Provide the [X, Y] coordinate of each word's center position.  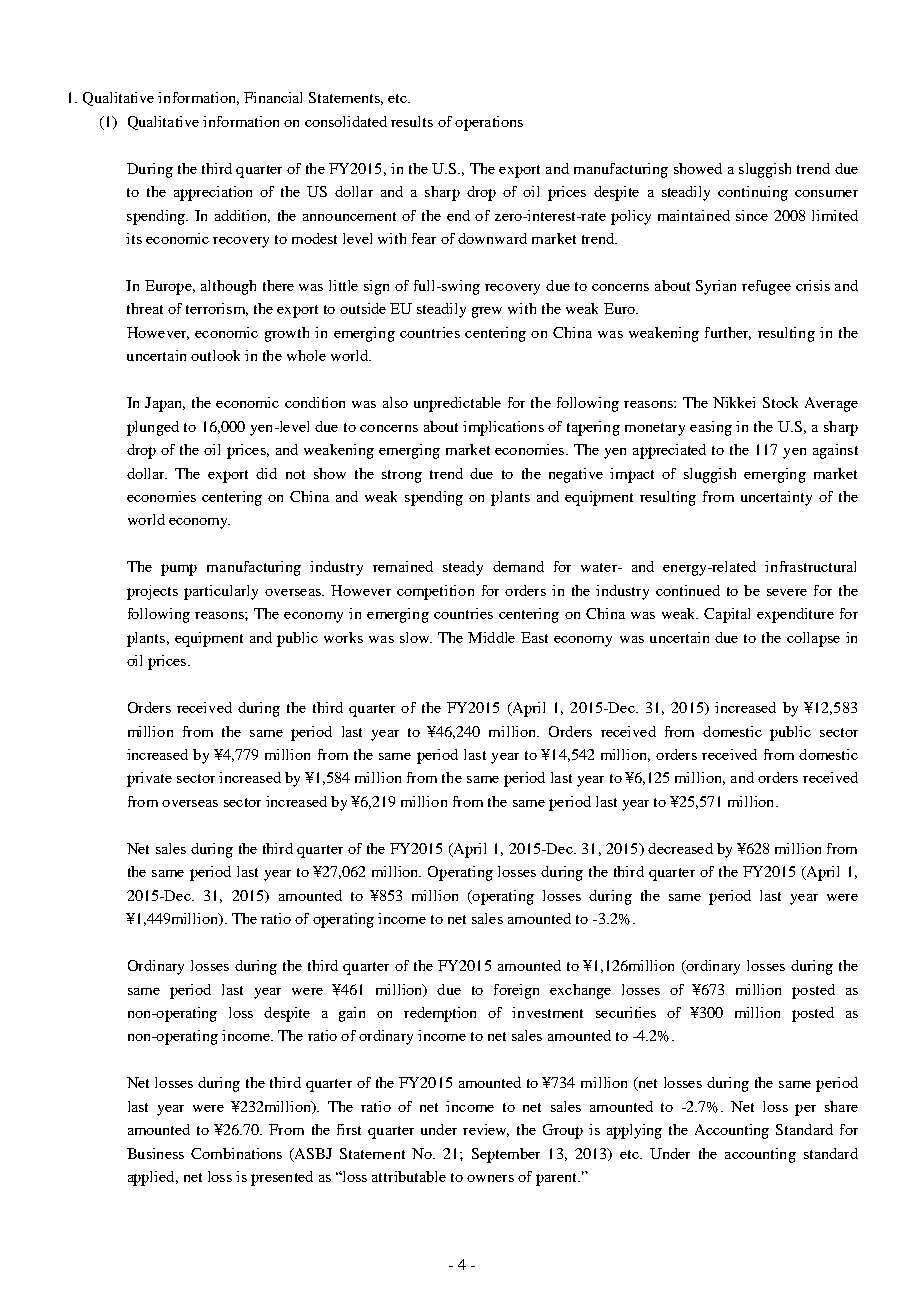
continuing [753, 193]
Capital [727, 615]
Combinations [236, 1153]
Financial [273, 97]
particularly [221, 592]
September [506, 1155]
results [412, 121]
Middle [491, 637]
